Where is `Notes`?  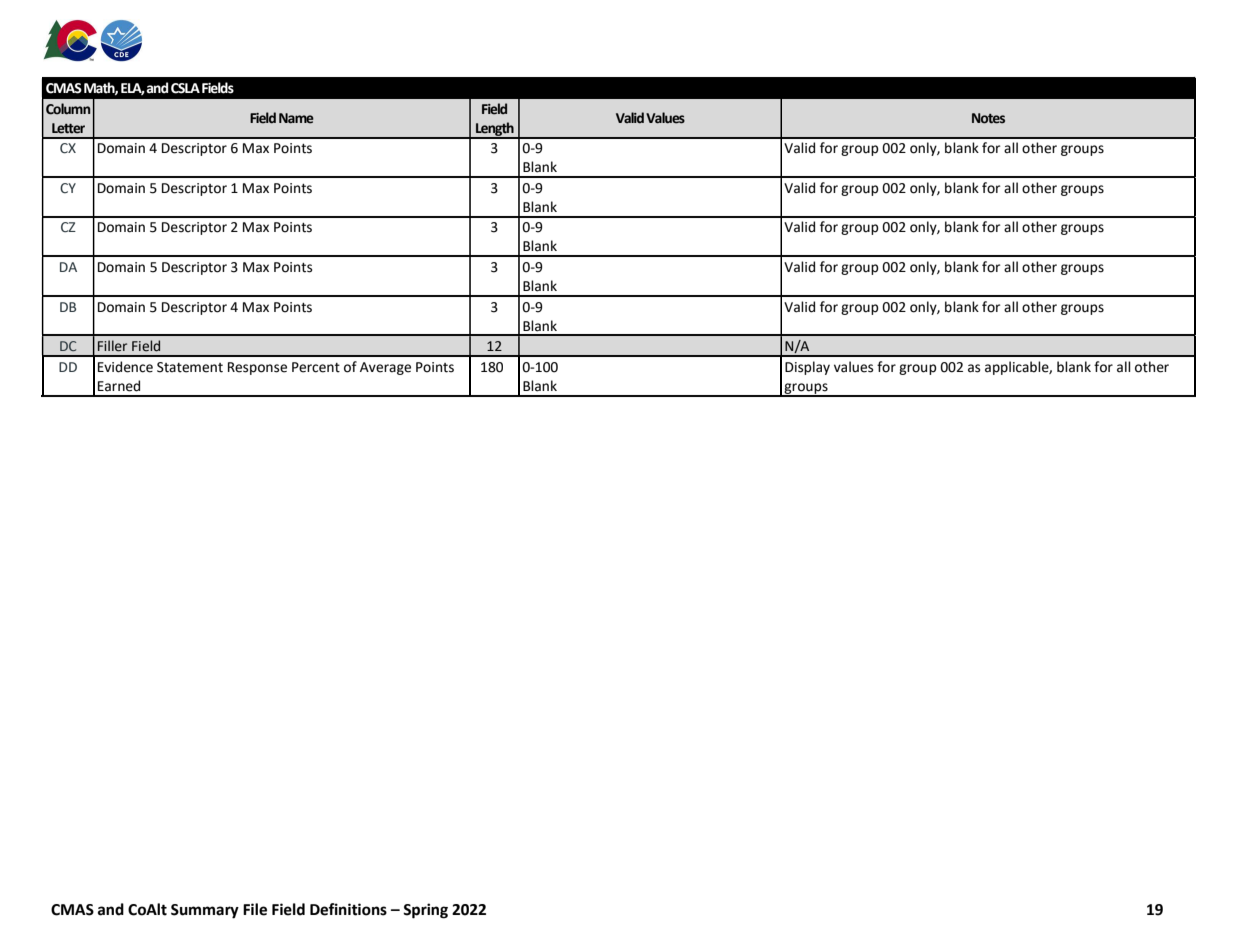
Notes is located at coordinates (988, 118).
